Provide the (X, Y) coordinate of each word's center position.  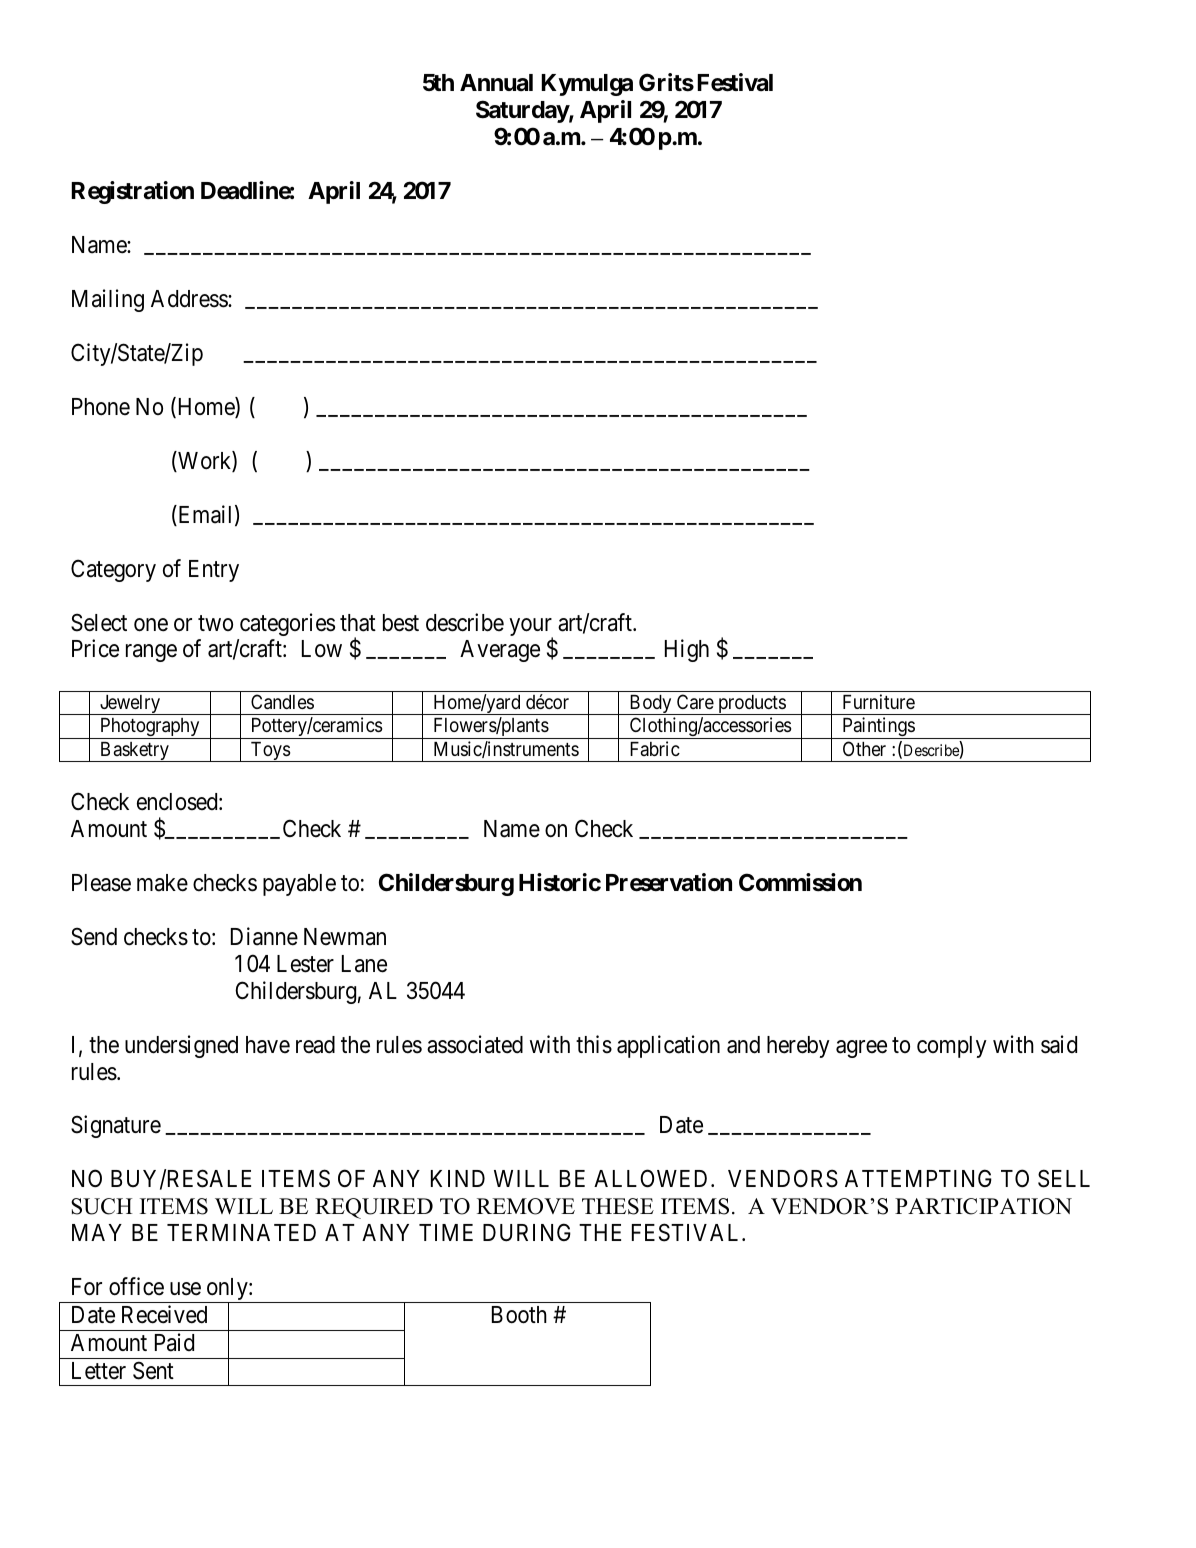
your (531, 628)
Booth (519, 1315)
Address (190, 299)
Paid (174, 1342)
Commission (800, 882)
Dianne (264, 936)
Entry (214, 571)
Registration (132, 192)
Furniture (879, 701)
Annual (496, 83)
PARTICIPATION (983, 1206)
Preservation (669, 882)
